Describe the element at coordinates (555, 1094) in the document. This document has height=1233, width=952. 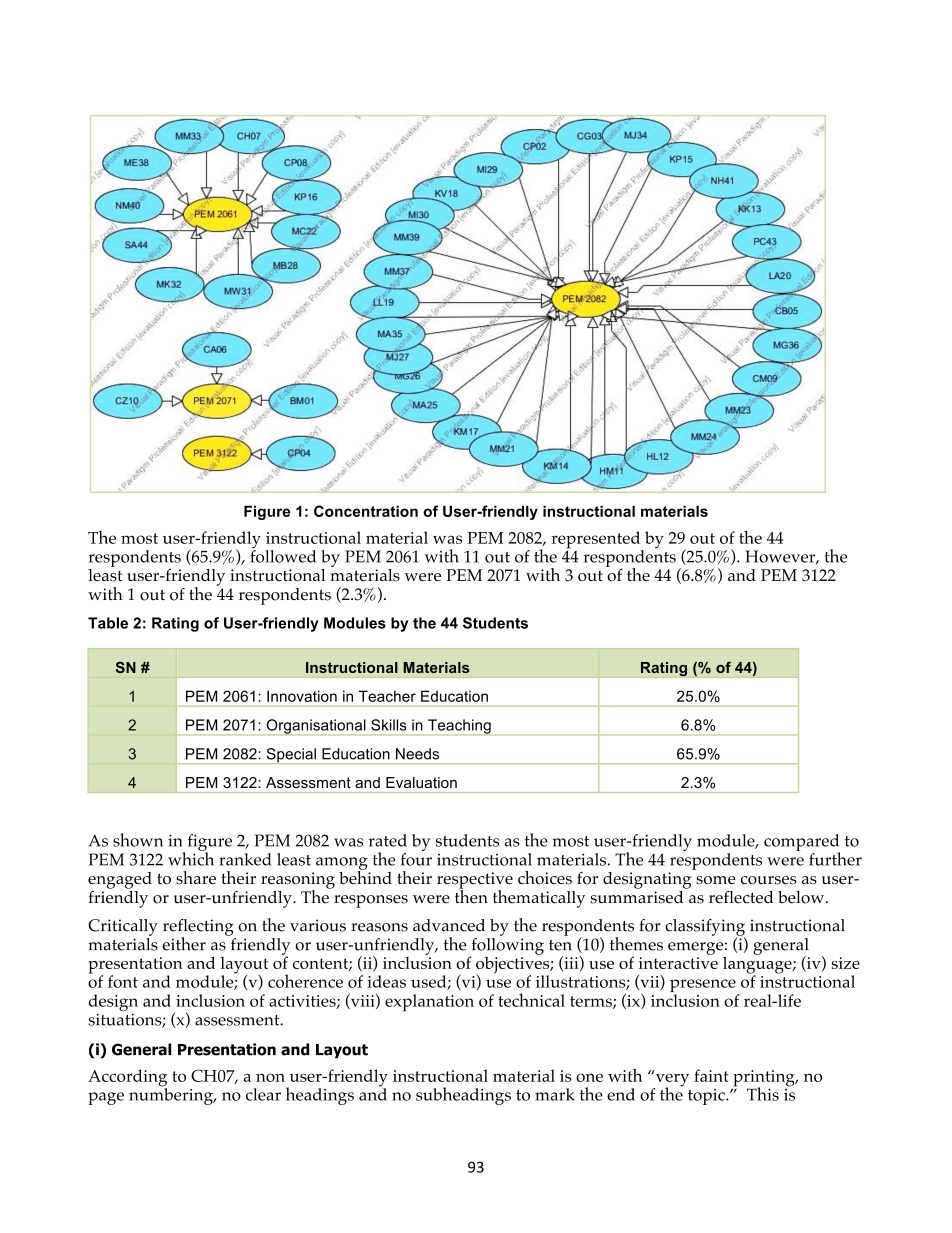
I see `mark` at that location.
